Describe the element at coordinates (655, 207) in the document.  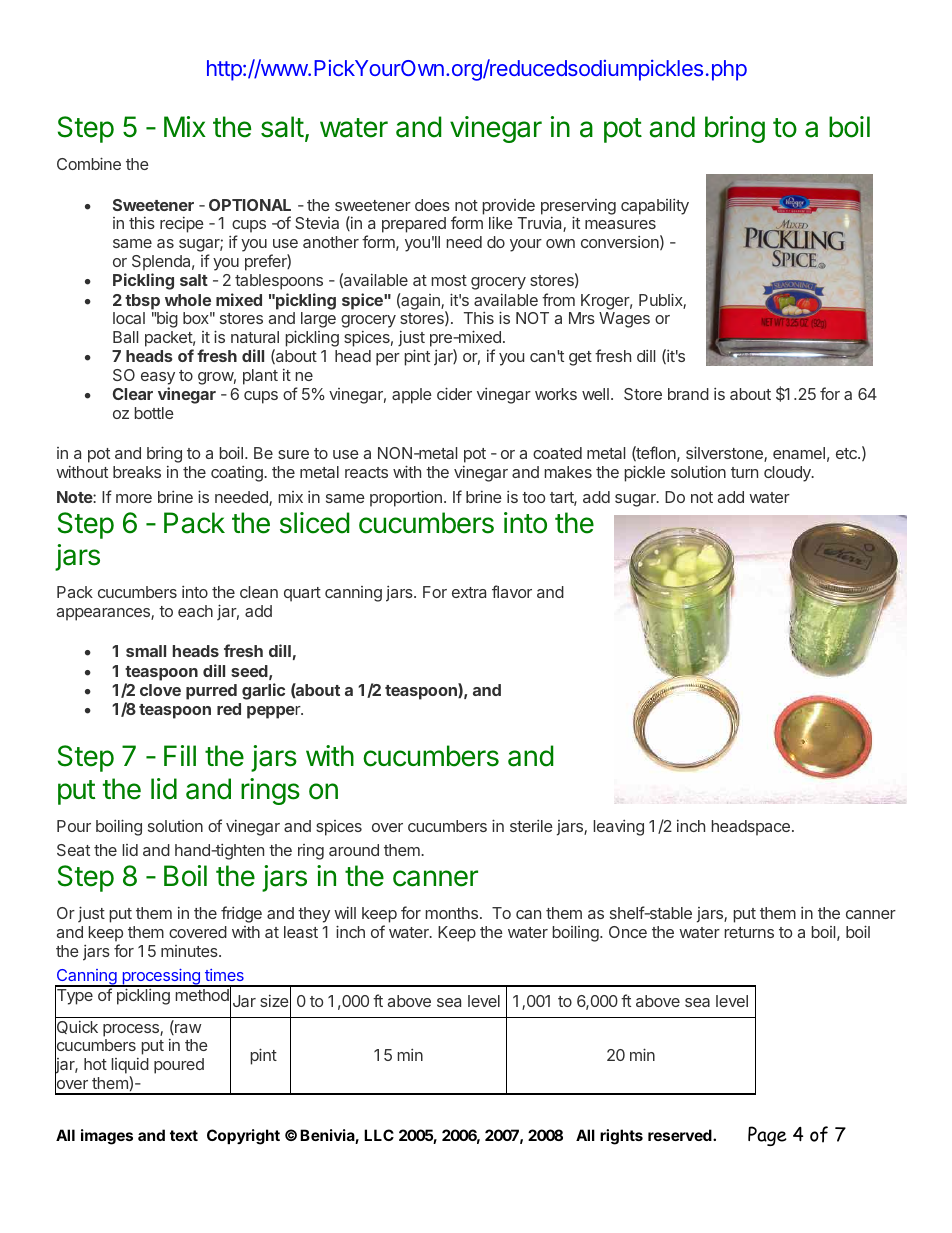
I see `capability` at that location.
